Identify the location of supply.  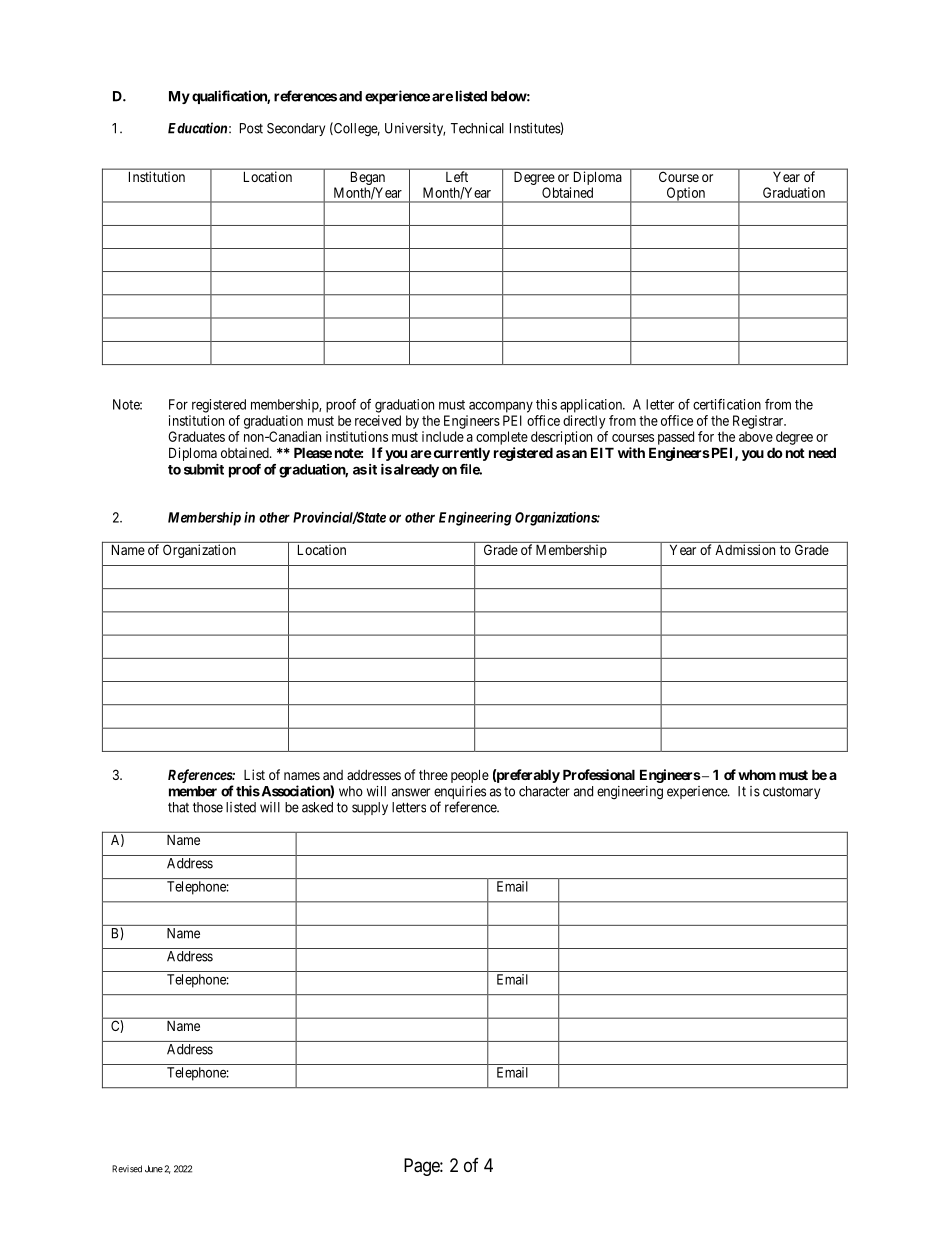
(370, 808).
